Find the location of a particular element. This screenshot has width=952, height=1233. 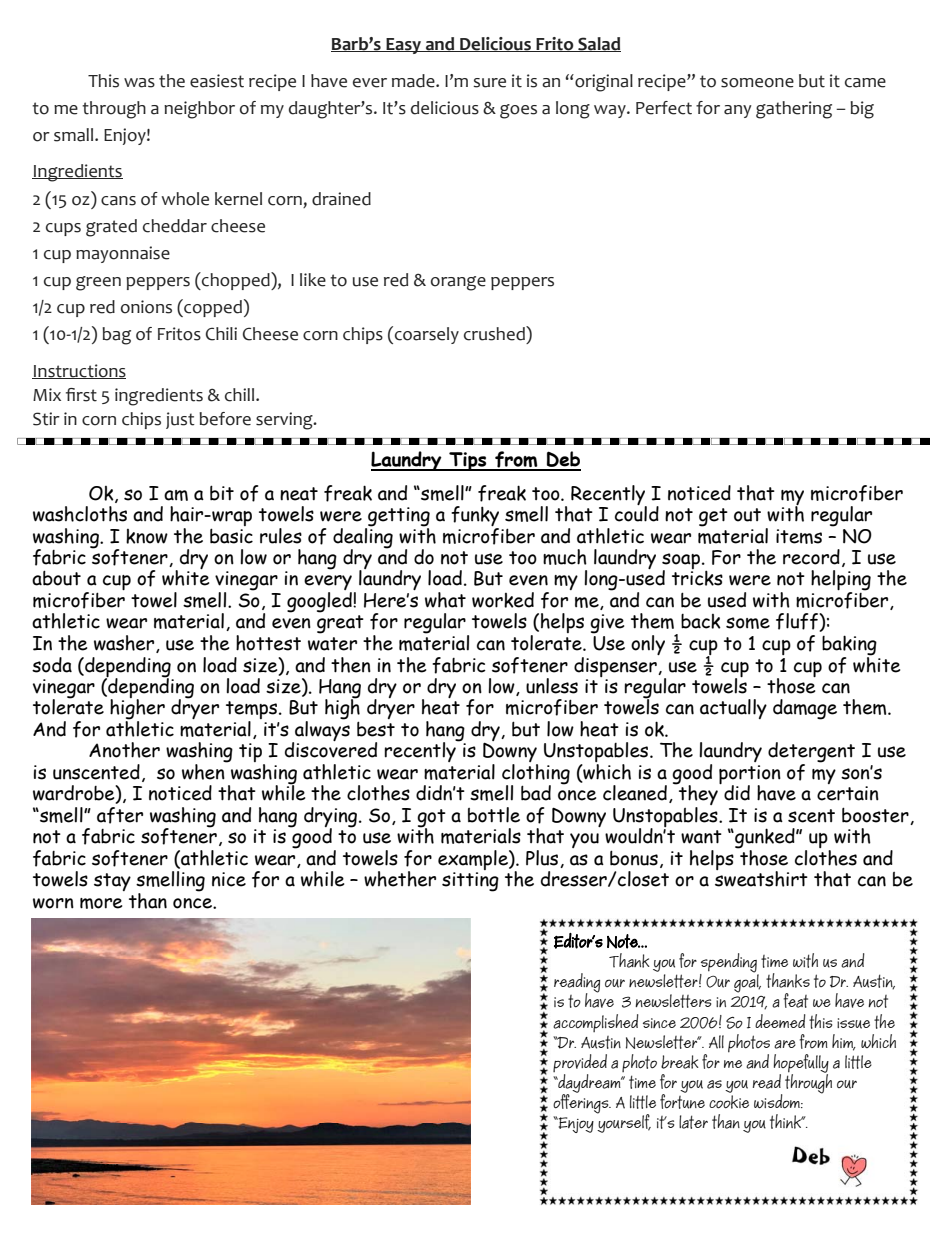

Tips is located at coordinates (468, 461).
